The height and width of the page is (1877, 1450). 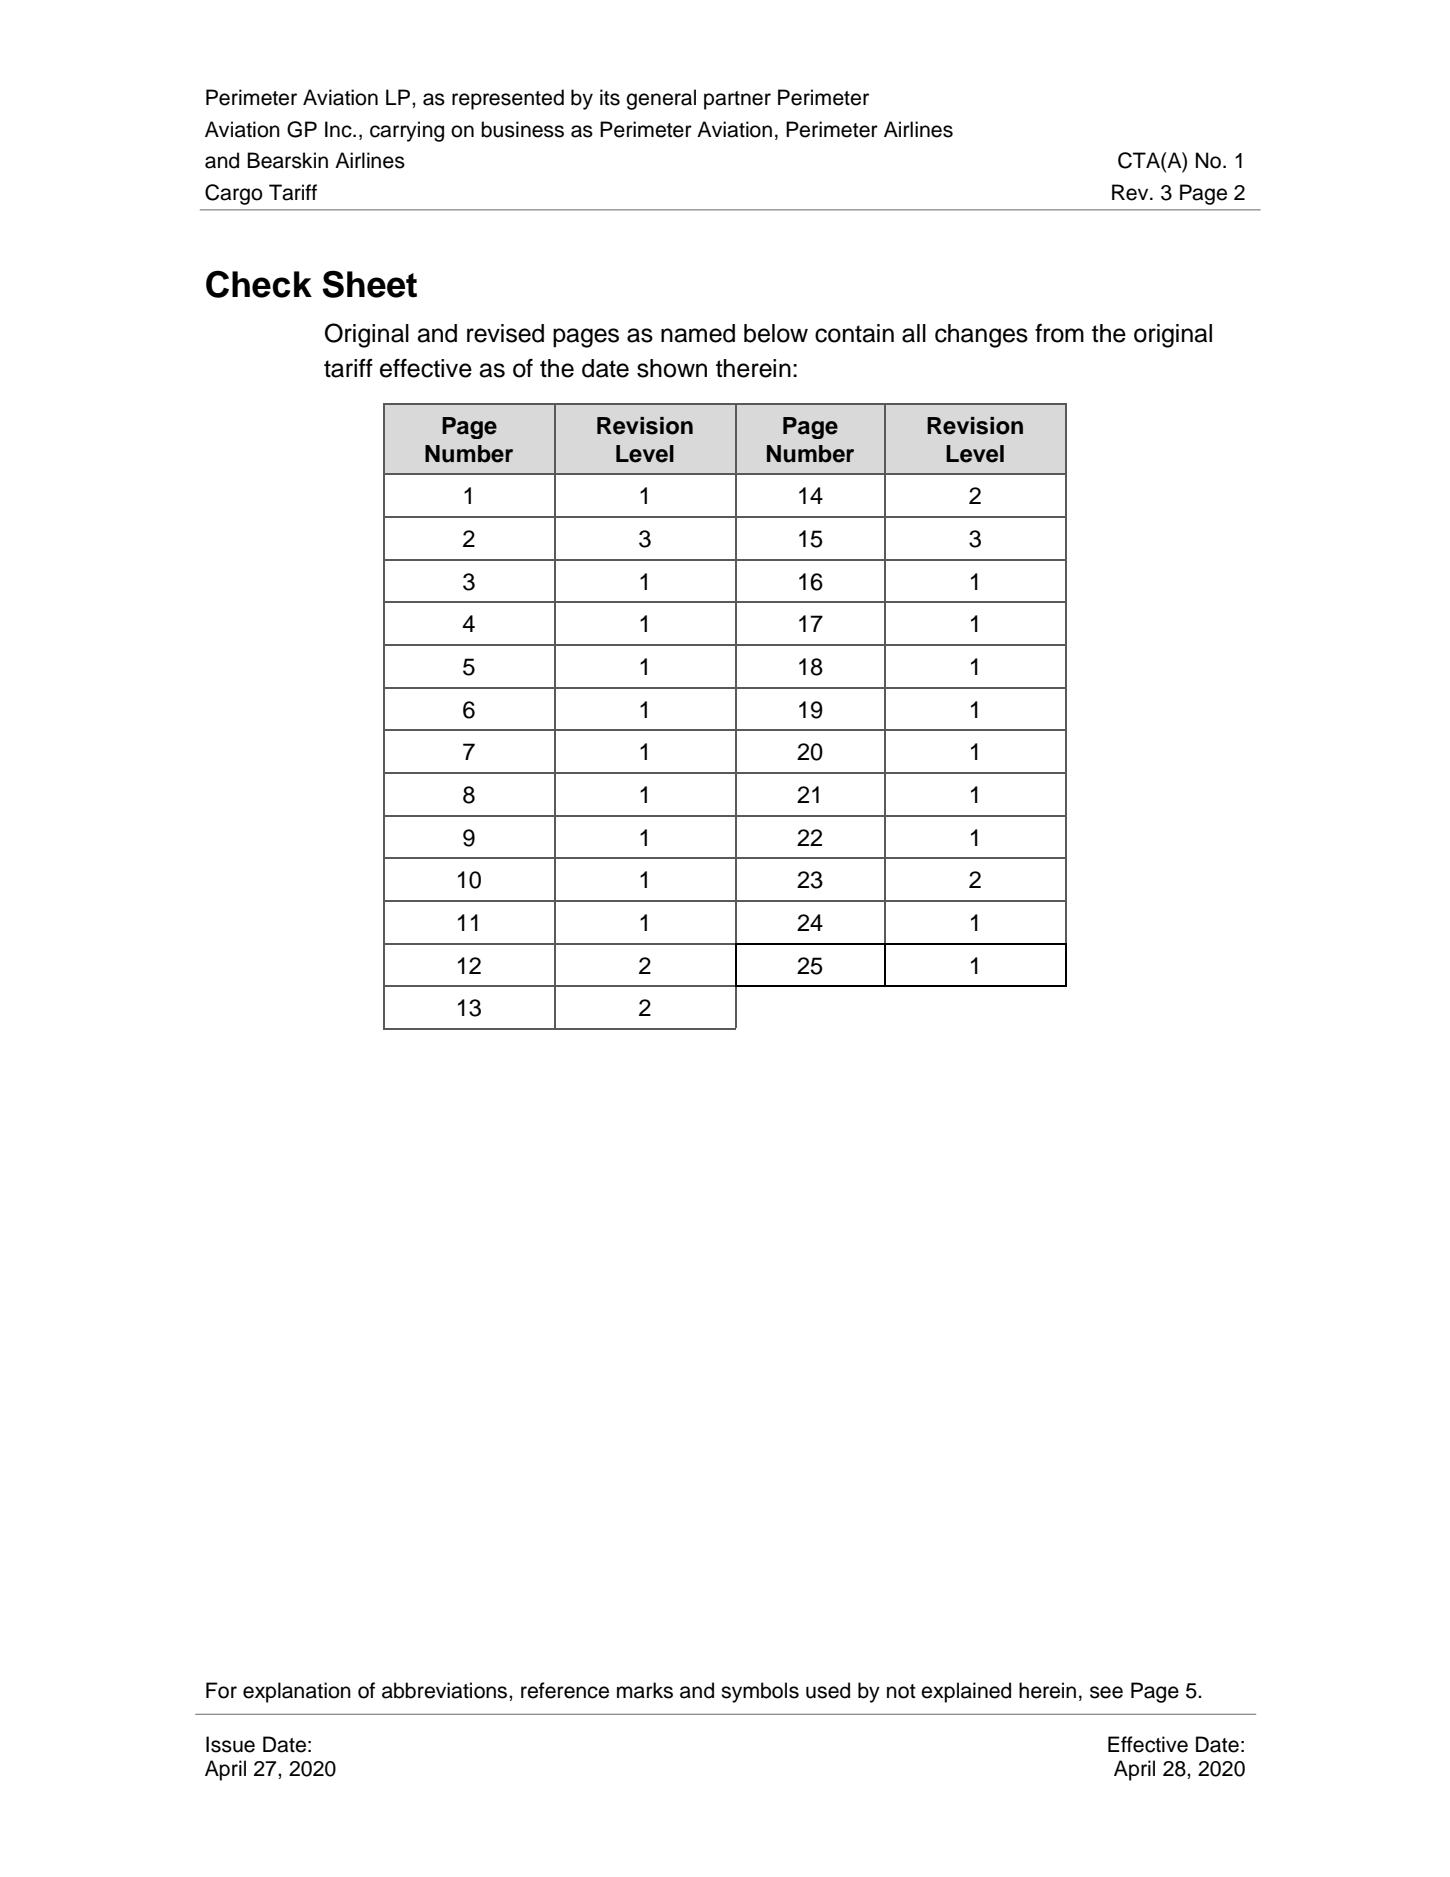 What do you see at coordinates (672, 368) in the page?
I see `shown` at bounding box center [672, 368].
